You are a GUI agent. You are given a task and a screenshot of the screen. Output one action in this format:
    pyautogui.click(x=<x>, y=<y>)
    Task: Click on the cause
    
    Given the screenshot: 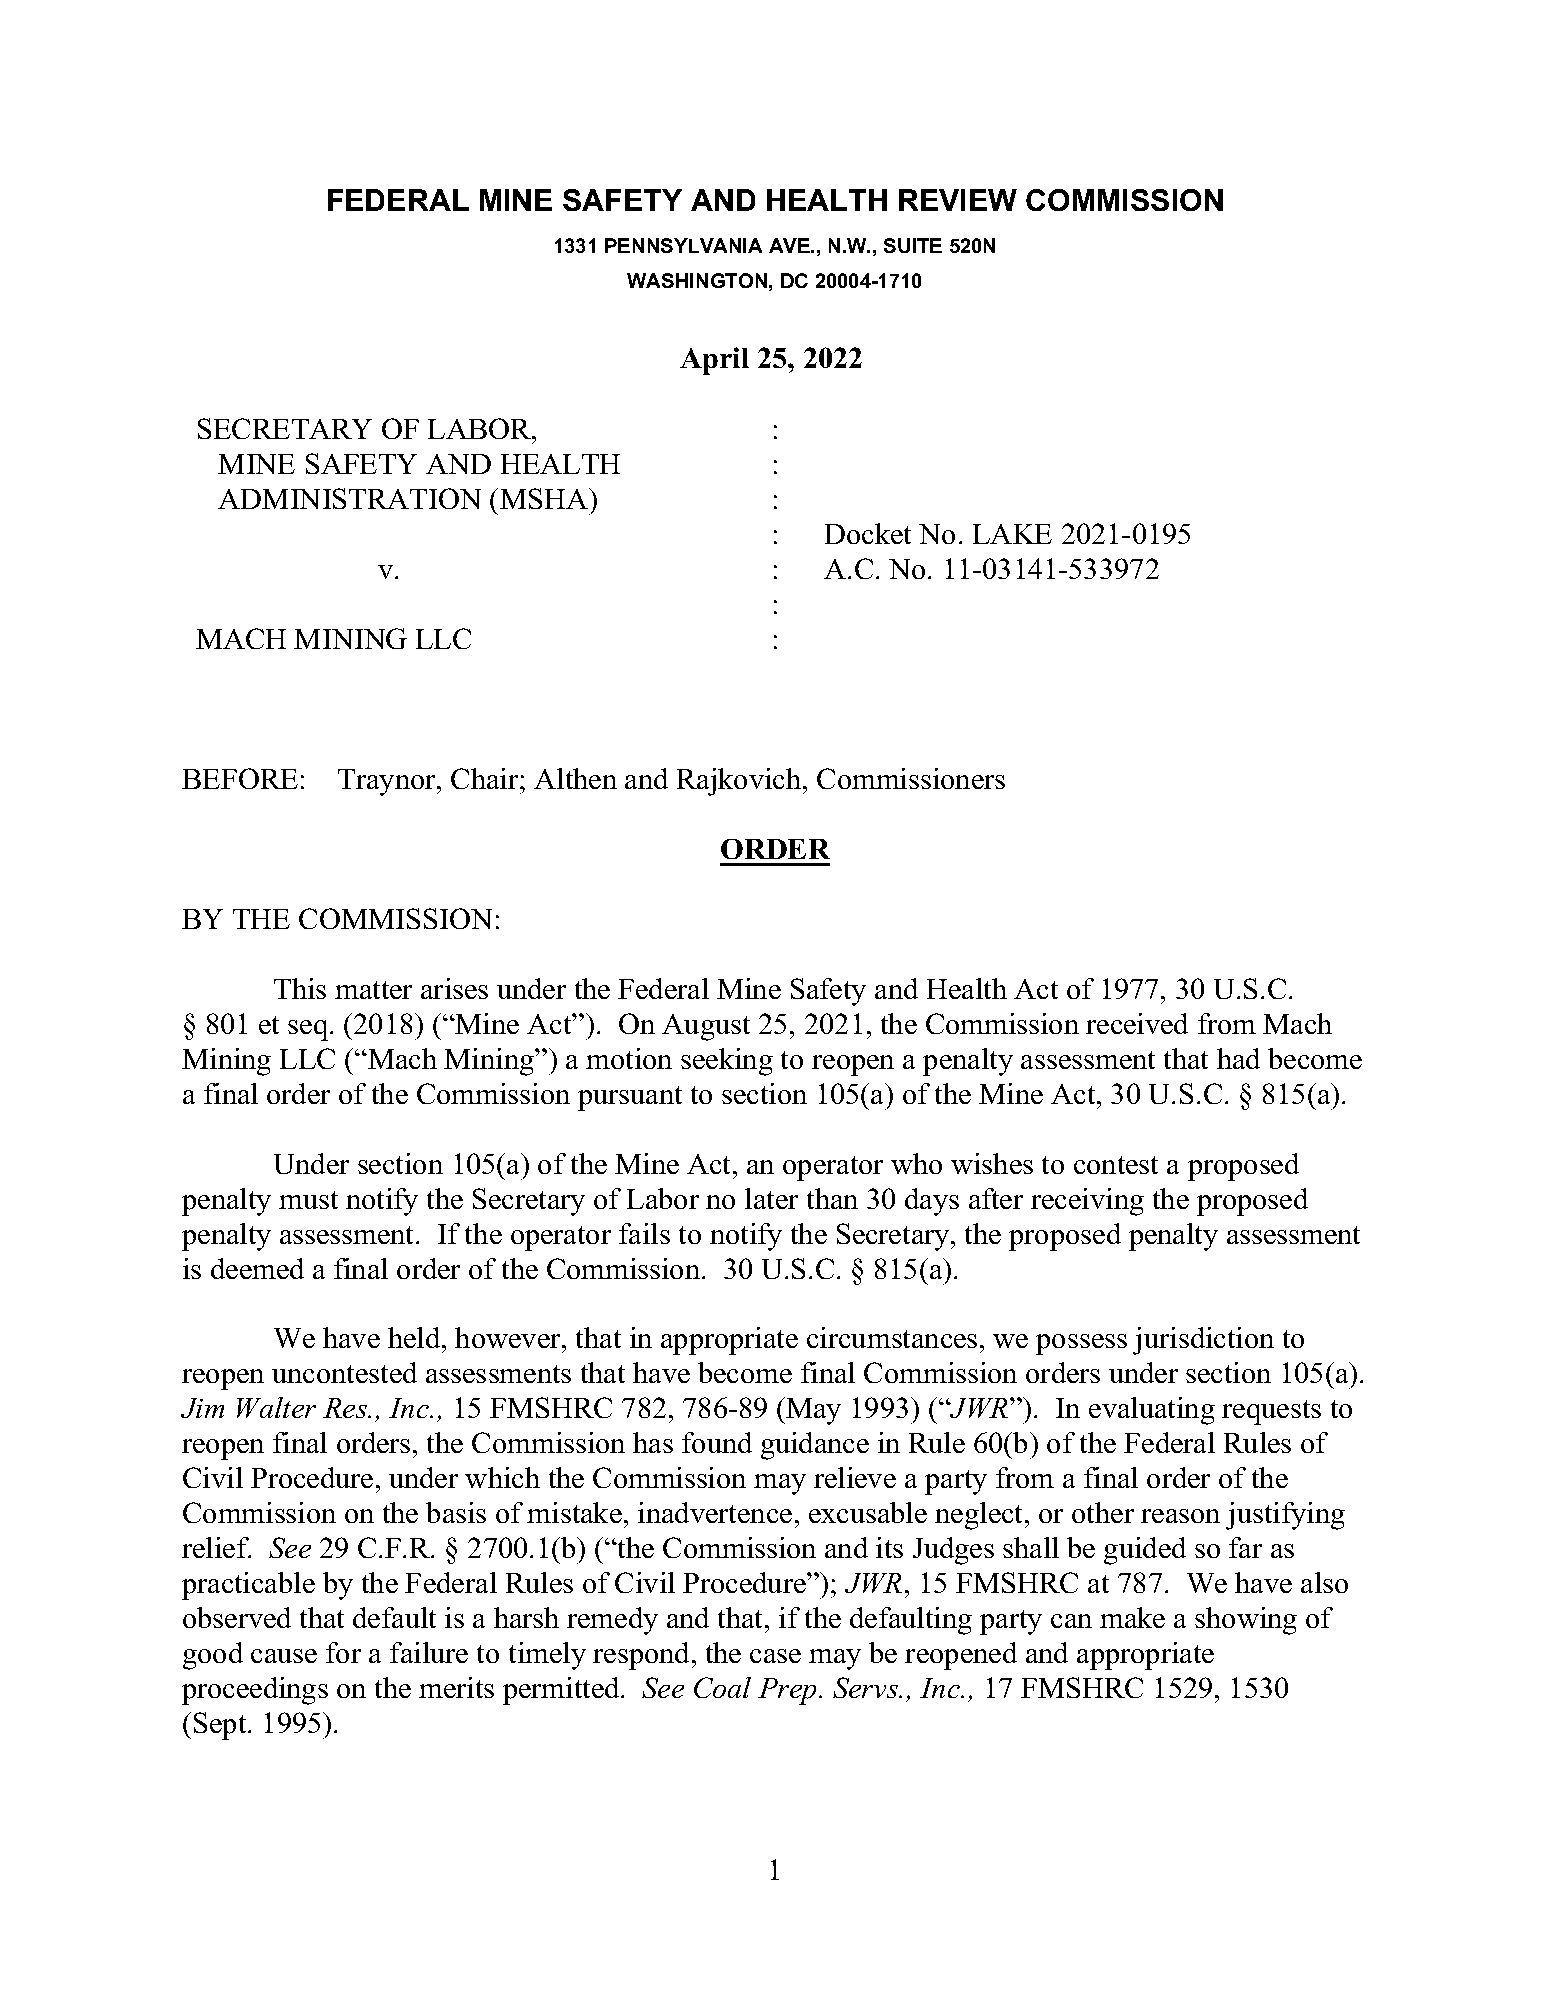 What is the action you would take?
    pyautogui.click(x=284, y=1656)
